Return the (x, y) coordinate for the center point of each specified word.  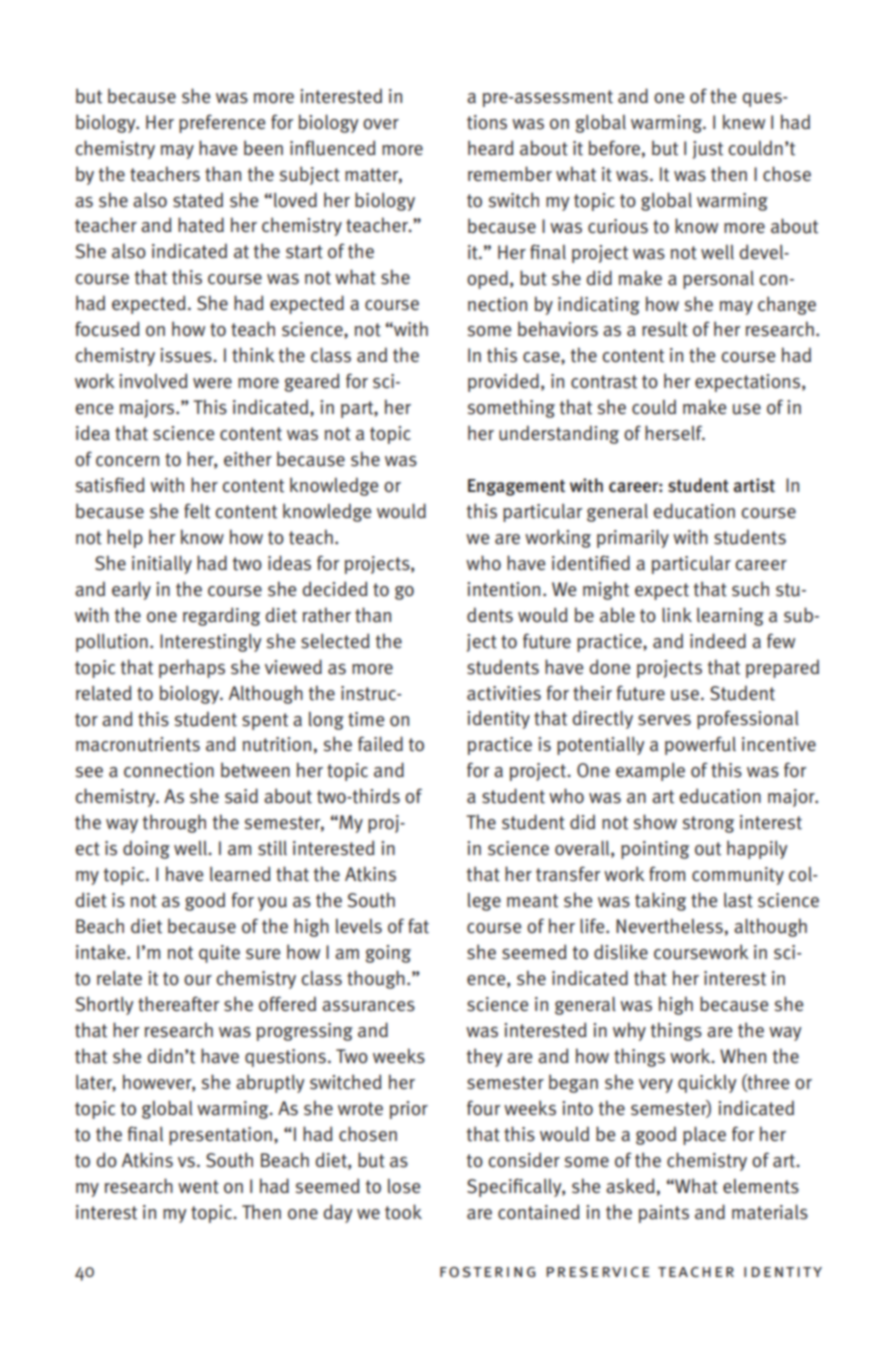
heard (491, 148)
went (198, 1187)
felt (197, 511)
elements (761, 1186)
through (174, 823)
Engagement (516, 487)
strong (708, 824)
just (708, 150)
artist (754, 485)
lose (404, 1186)
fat (418, 926)
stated (198, 200)
